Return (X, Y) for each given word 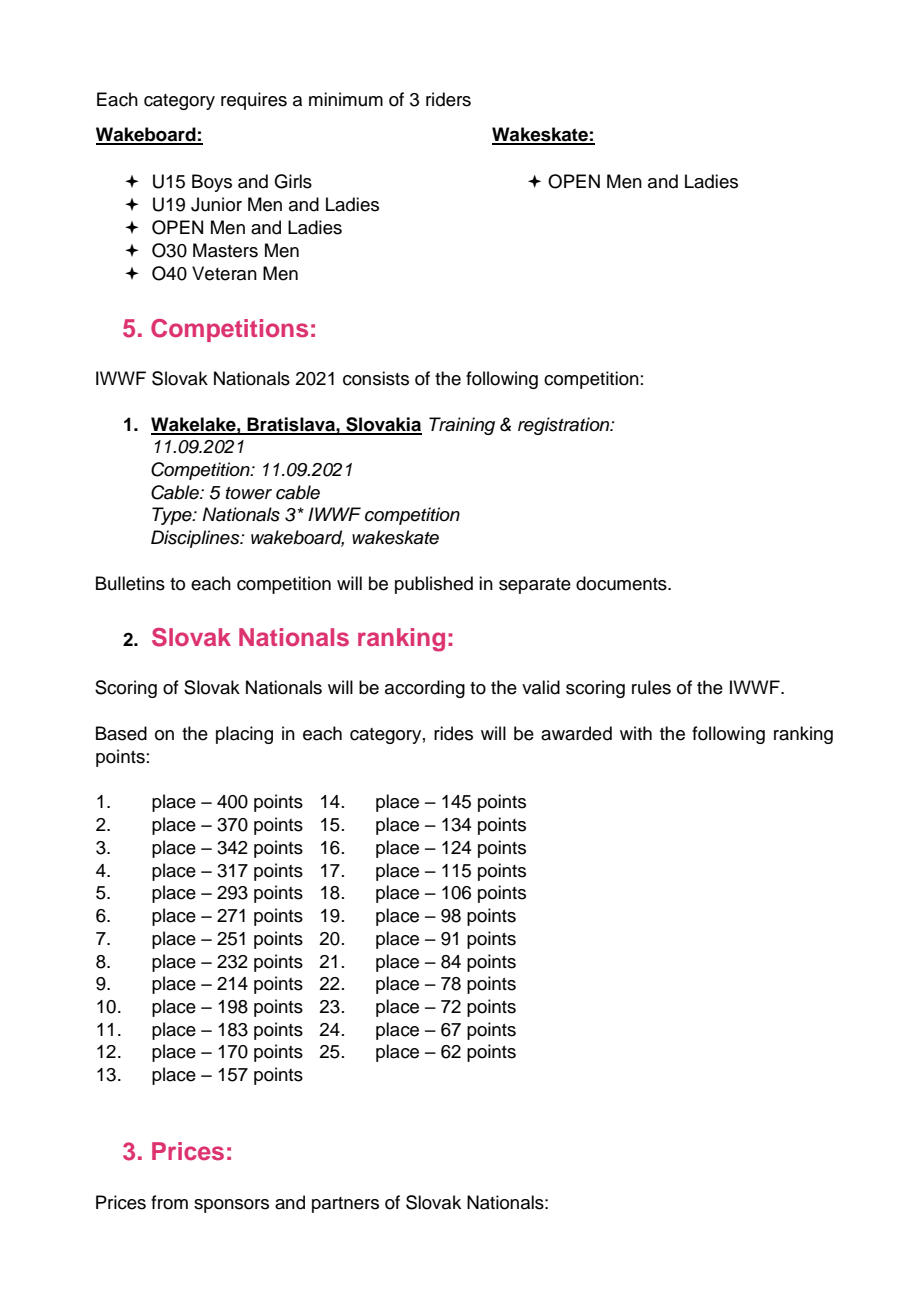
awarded (576, 733)
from (169, 1202)
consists (376, 378)
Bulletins (130, 583)
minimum (346, 99)
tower (249, 493)
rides (453, 733)
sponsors (231, 1206)
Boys (212, 183)
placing (244, 735)
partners (345, 1205)
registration (565, 426)
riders (448, 99)
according (425, 689)
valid (541, 687)
